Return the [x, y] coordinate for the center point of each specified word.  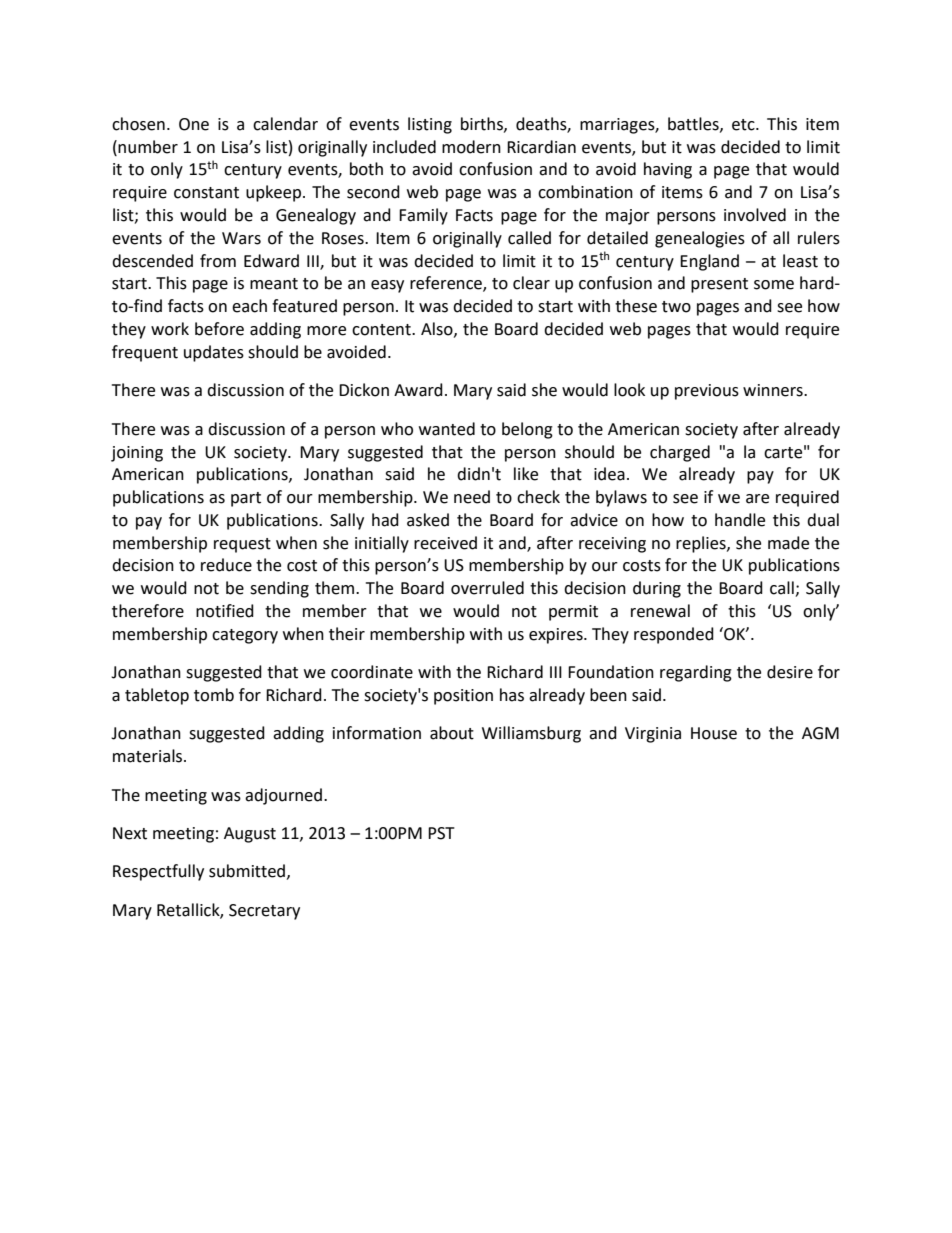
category [245, 636]
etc [744, 125]
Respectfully [158, 872]
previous [707, 392]
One [194, 124]
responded [674, 635]
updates [214, 353]
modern [471, 147]
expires [557, 636]
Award [418, 390]
